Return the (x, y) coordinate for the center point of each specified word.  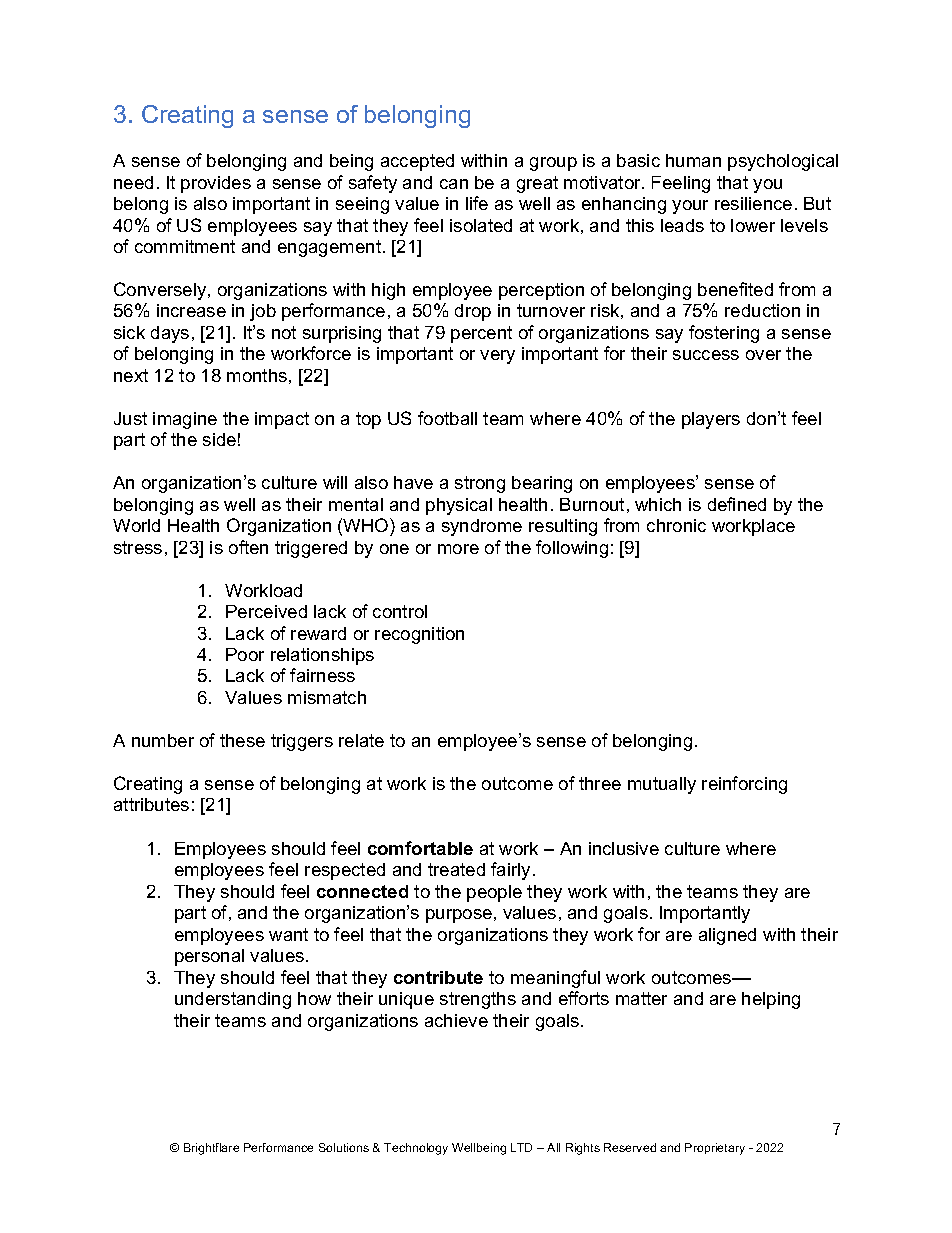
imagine (185, 420)
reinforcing (744, 785)
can (454, 184)
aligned (727, 936)
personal (209, 957)
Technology (416, 1149)
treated (456, 869)
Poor (245, 654)
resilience (753, 203)
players (711, 420)
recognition (419, 635)
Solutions (344, 1147)
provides (216, 184)
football (447, 418)
